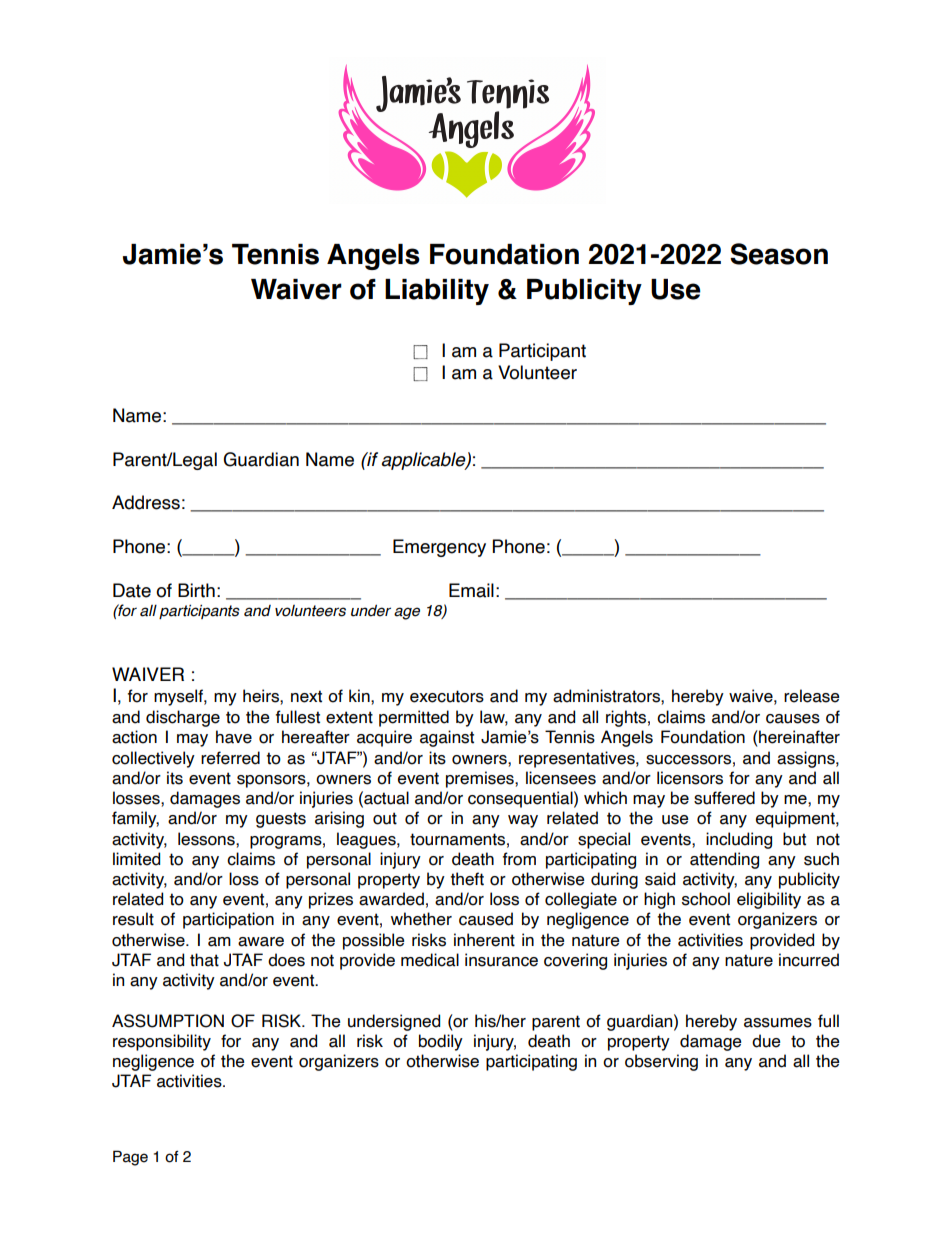 The image size is (952, 1233). Describe the element at coordinates (437, 292) in the document. I see `Liability` at that location.
